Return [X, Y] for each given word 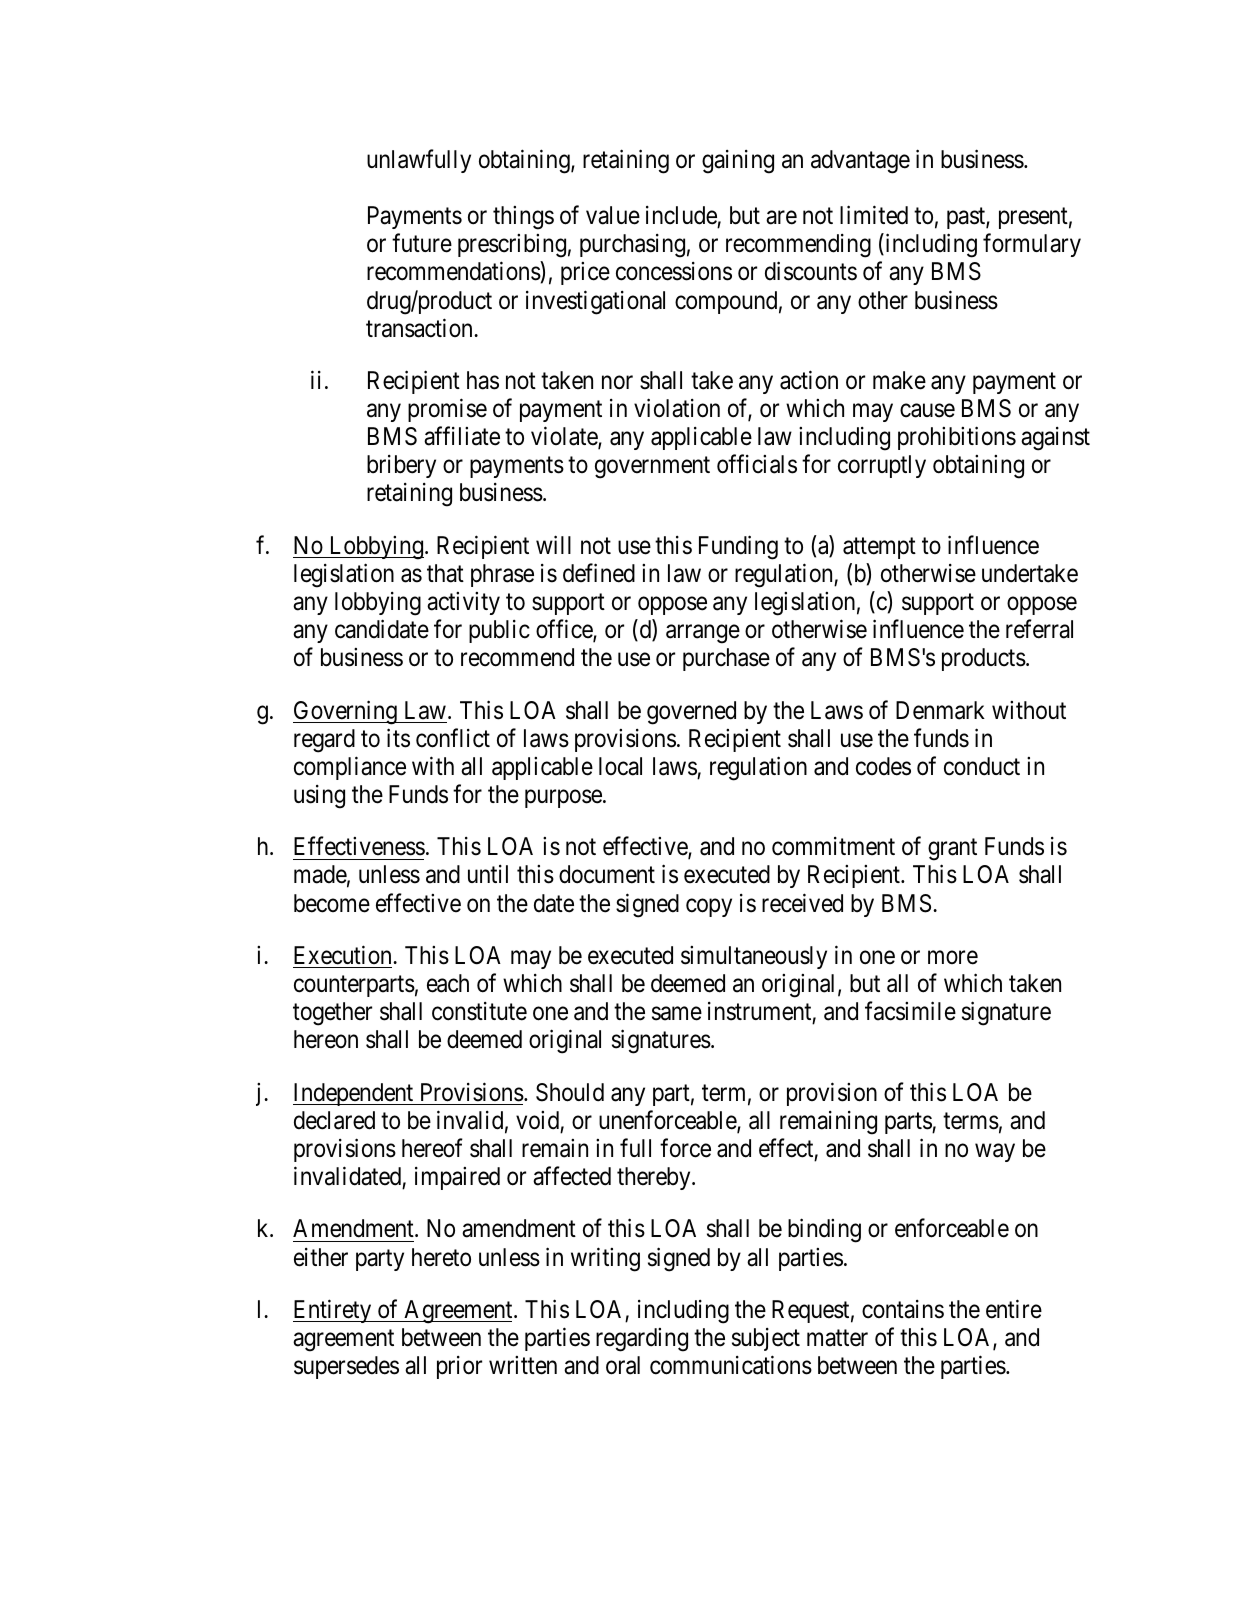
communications [731, 1365]
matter [837, 1338]
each [448, 983]
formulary [1032, 245]
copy [709, 907]
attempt [879, 548]
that [445, 573]
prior [459, 1367]
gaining [738, 162]
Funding [738, 547]
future [422, 243]
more [953, 958]
